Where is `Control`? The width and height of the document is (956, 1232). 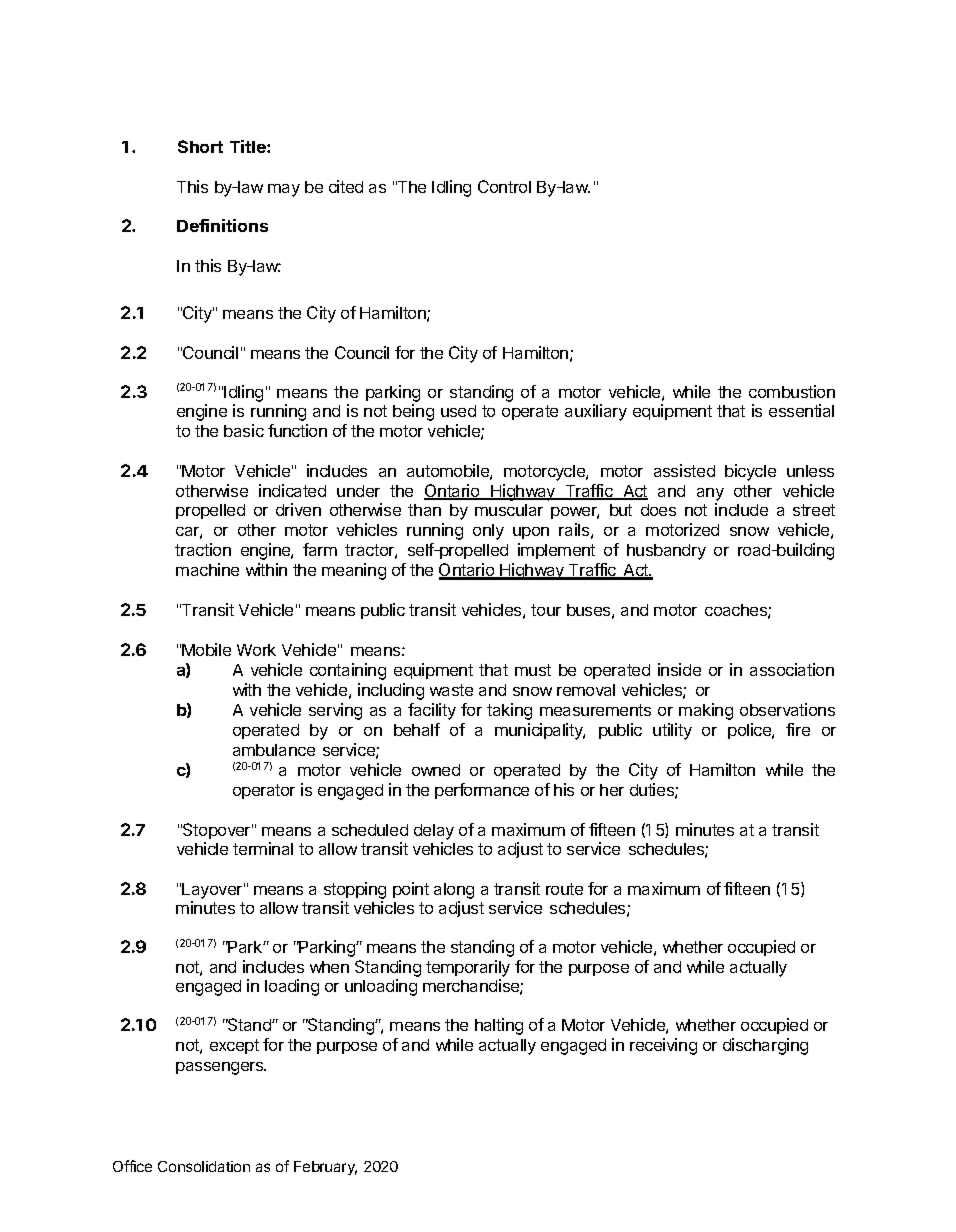
Control is located at coordinates (504, 186).
